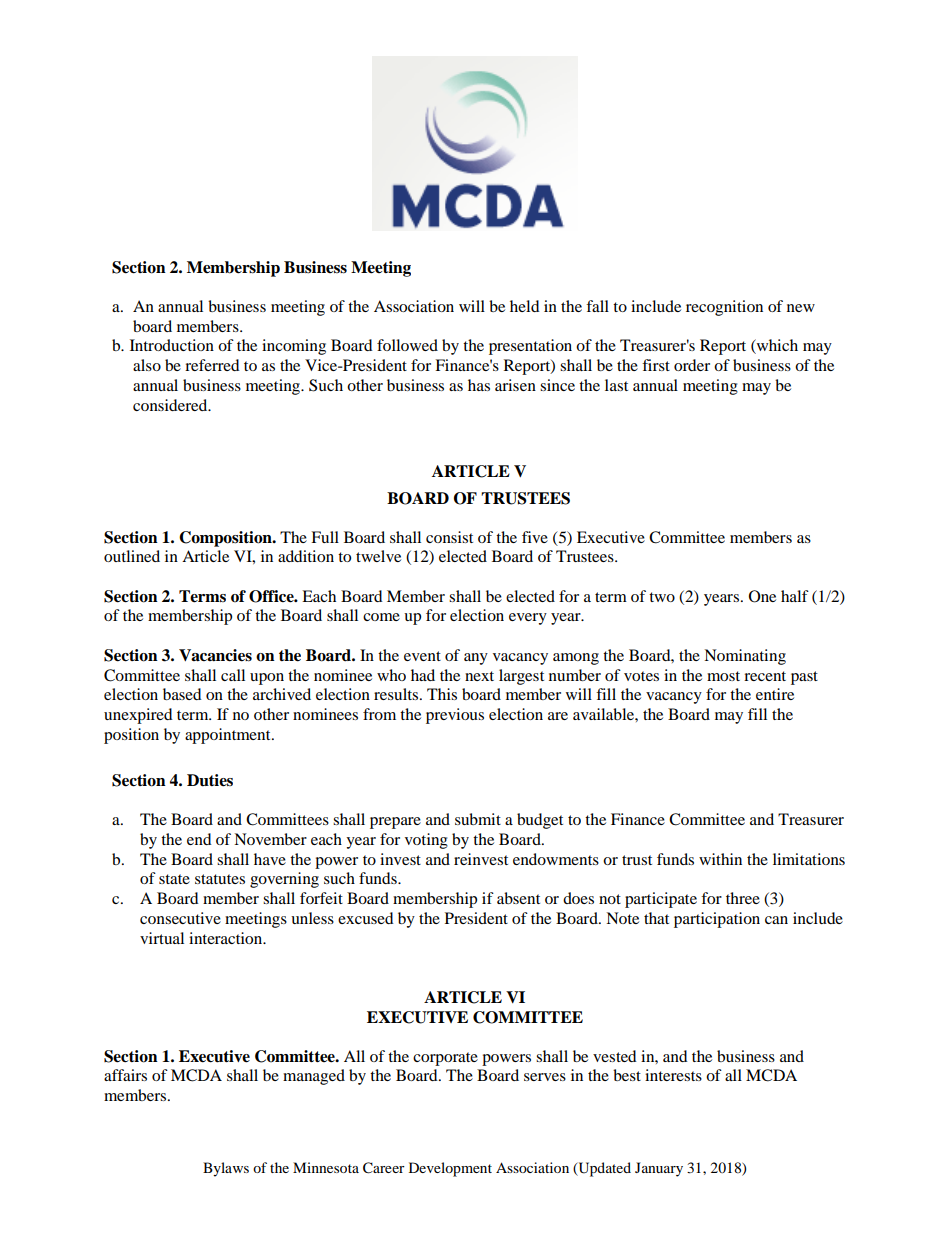 The height and width of the screenshot is (1233, 952). What do you see at coordinates (220, 879) in the screenshot?
I see `statutes` at bounding box center [220, 879].
